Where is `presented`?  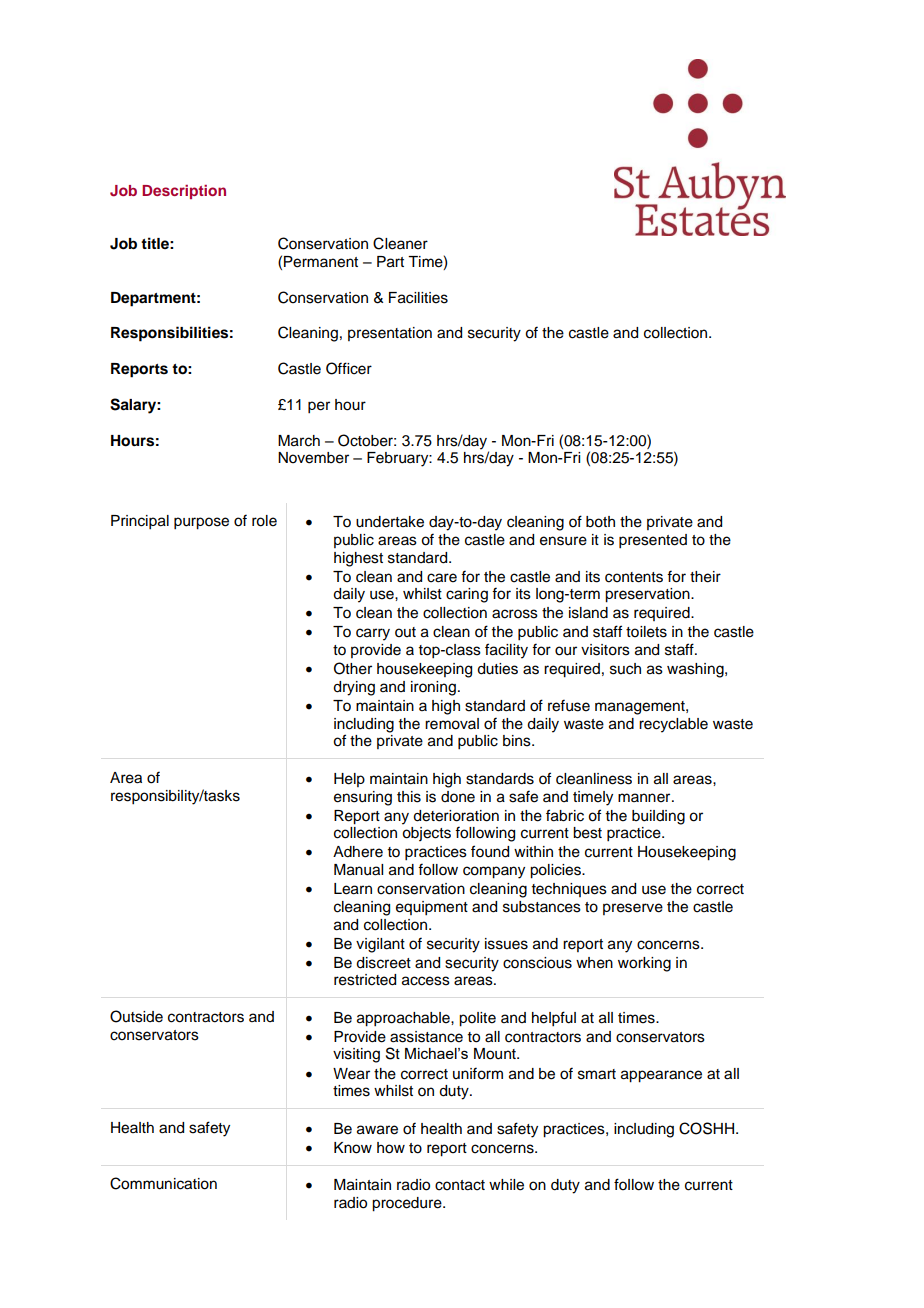
presented is located at coordinates (653, 541).
